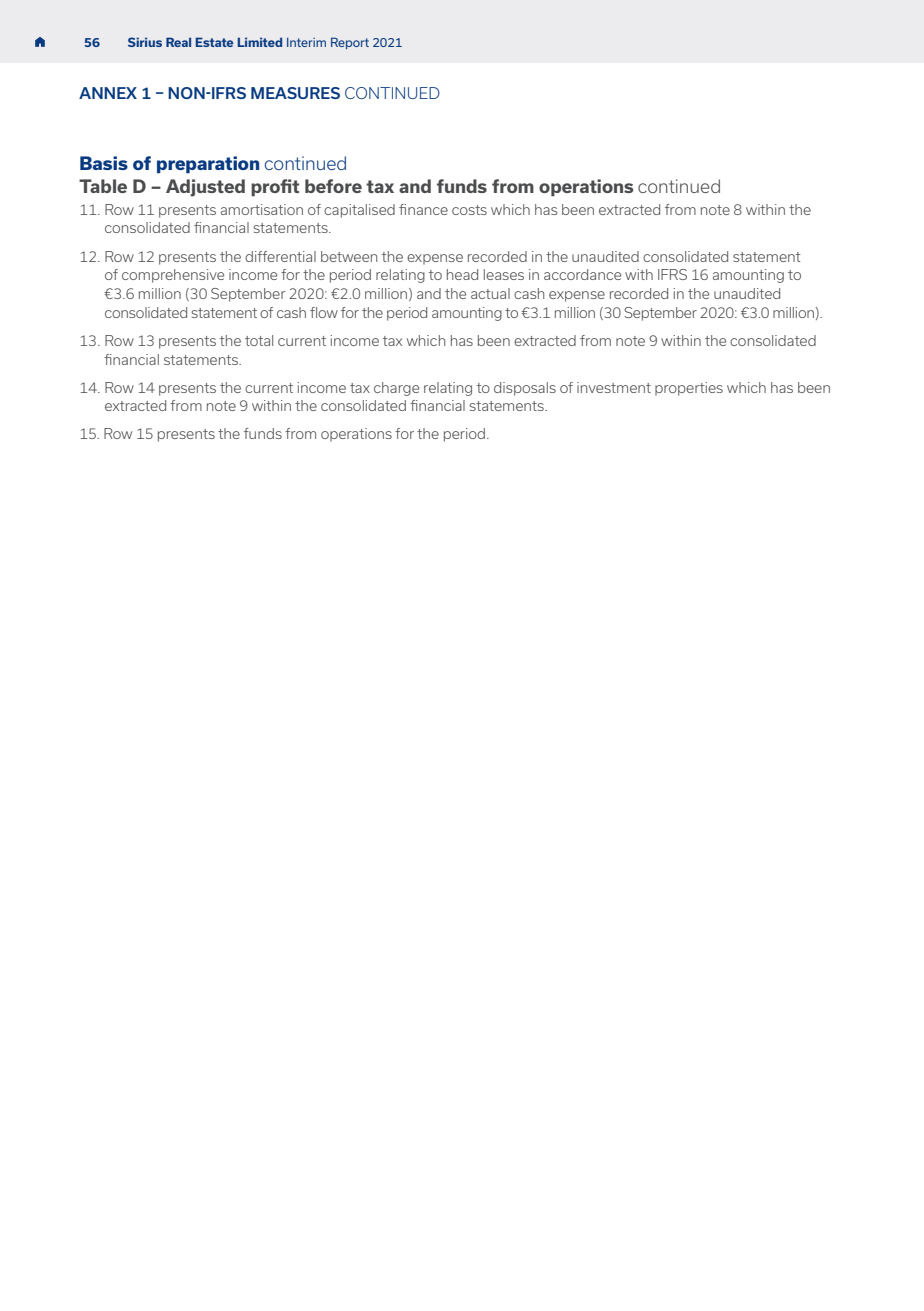 This screenshot has height=1311, width=924. Describe the element at coordinates (173, 276) in the screenshot. I see `comprehensive` at that location.
